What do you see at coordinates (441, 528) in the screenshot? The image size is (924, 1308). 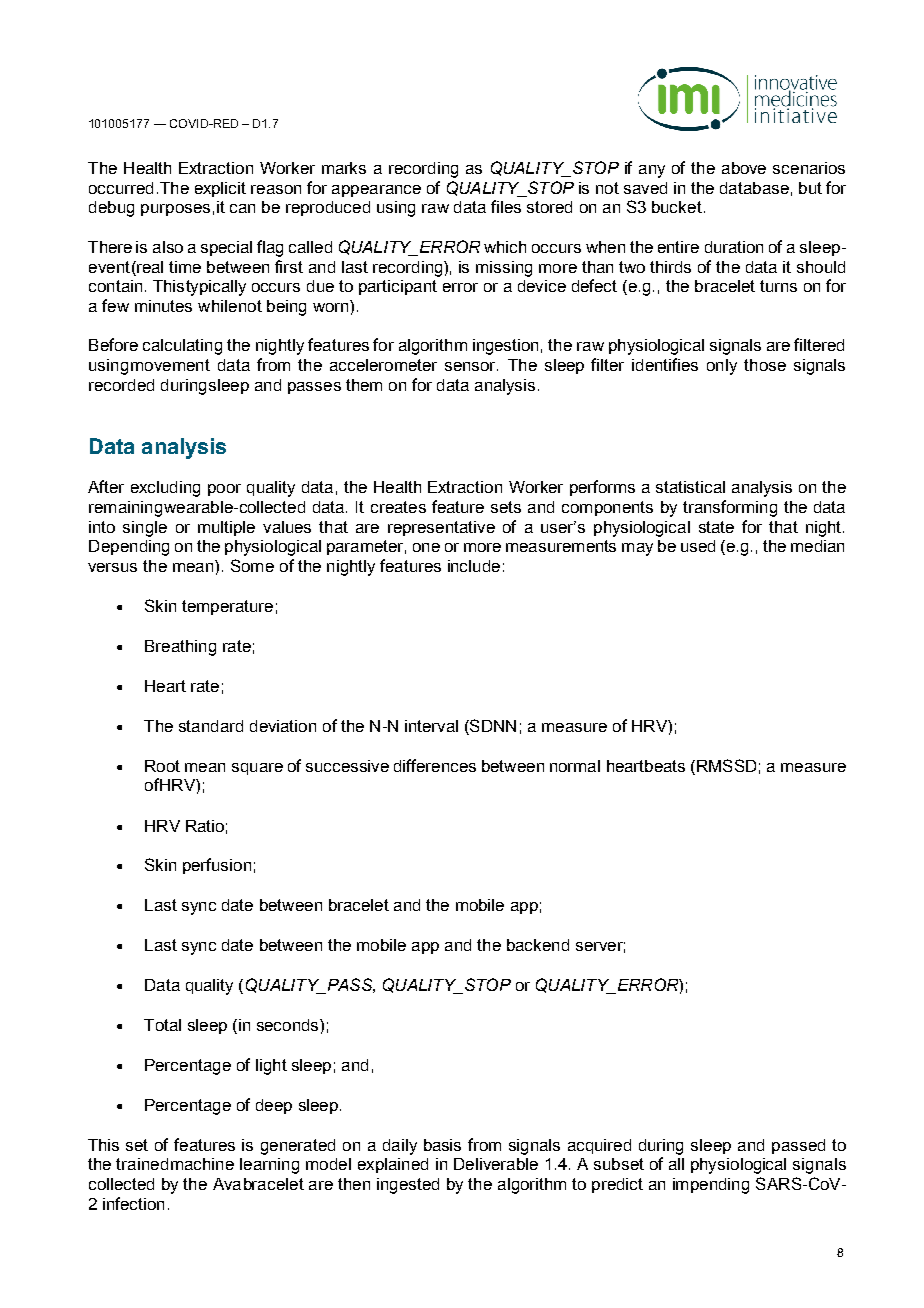 I see `representative` at bounding box center [441, 528].
